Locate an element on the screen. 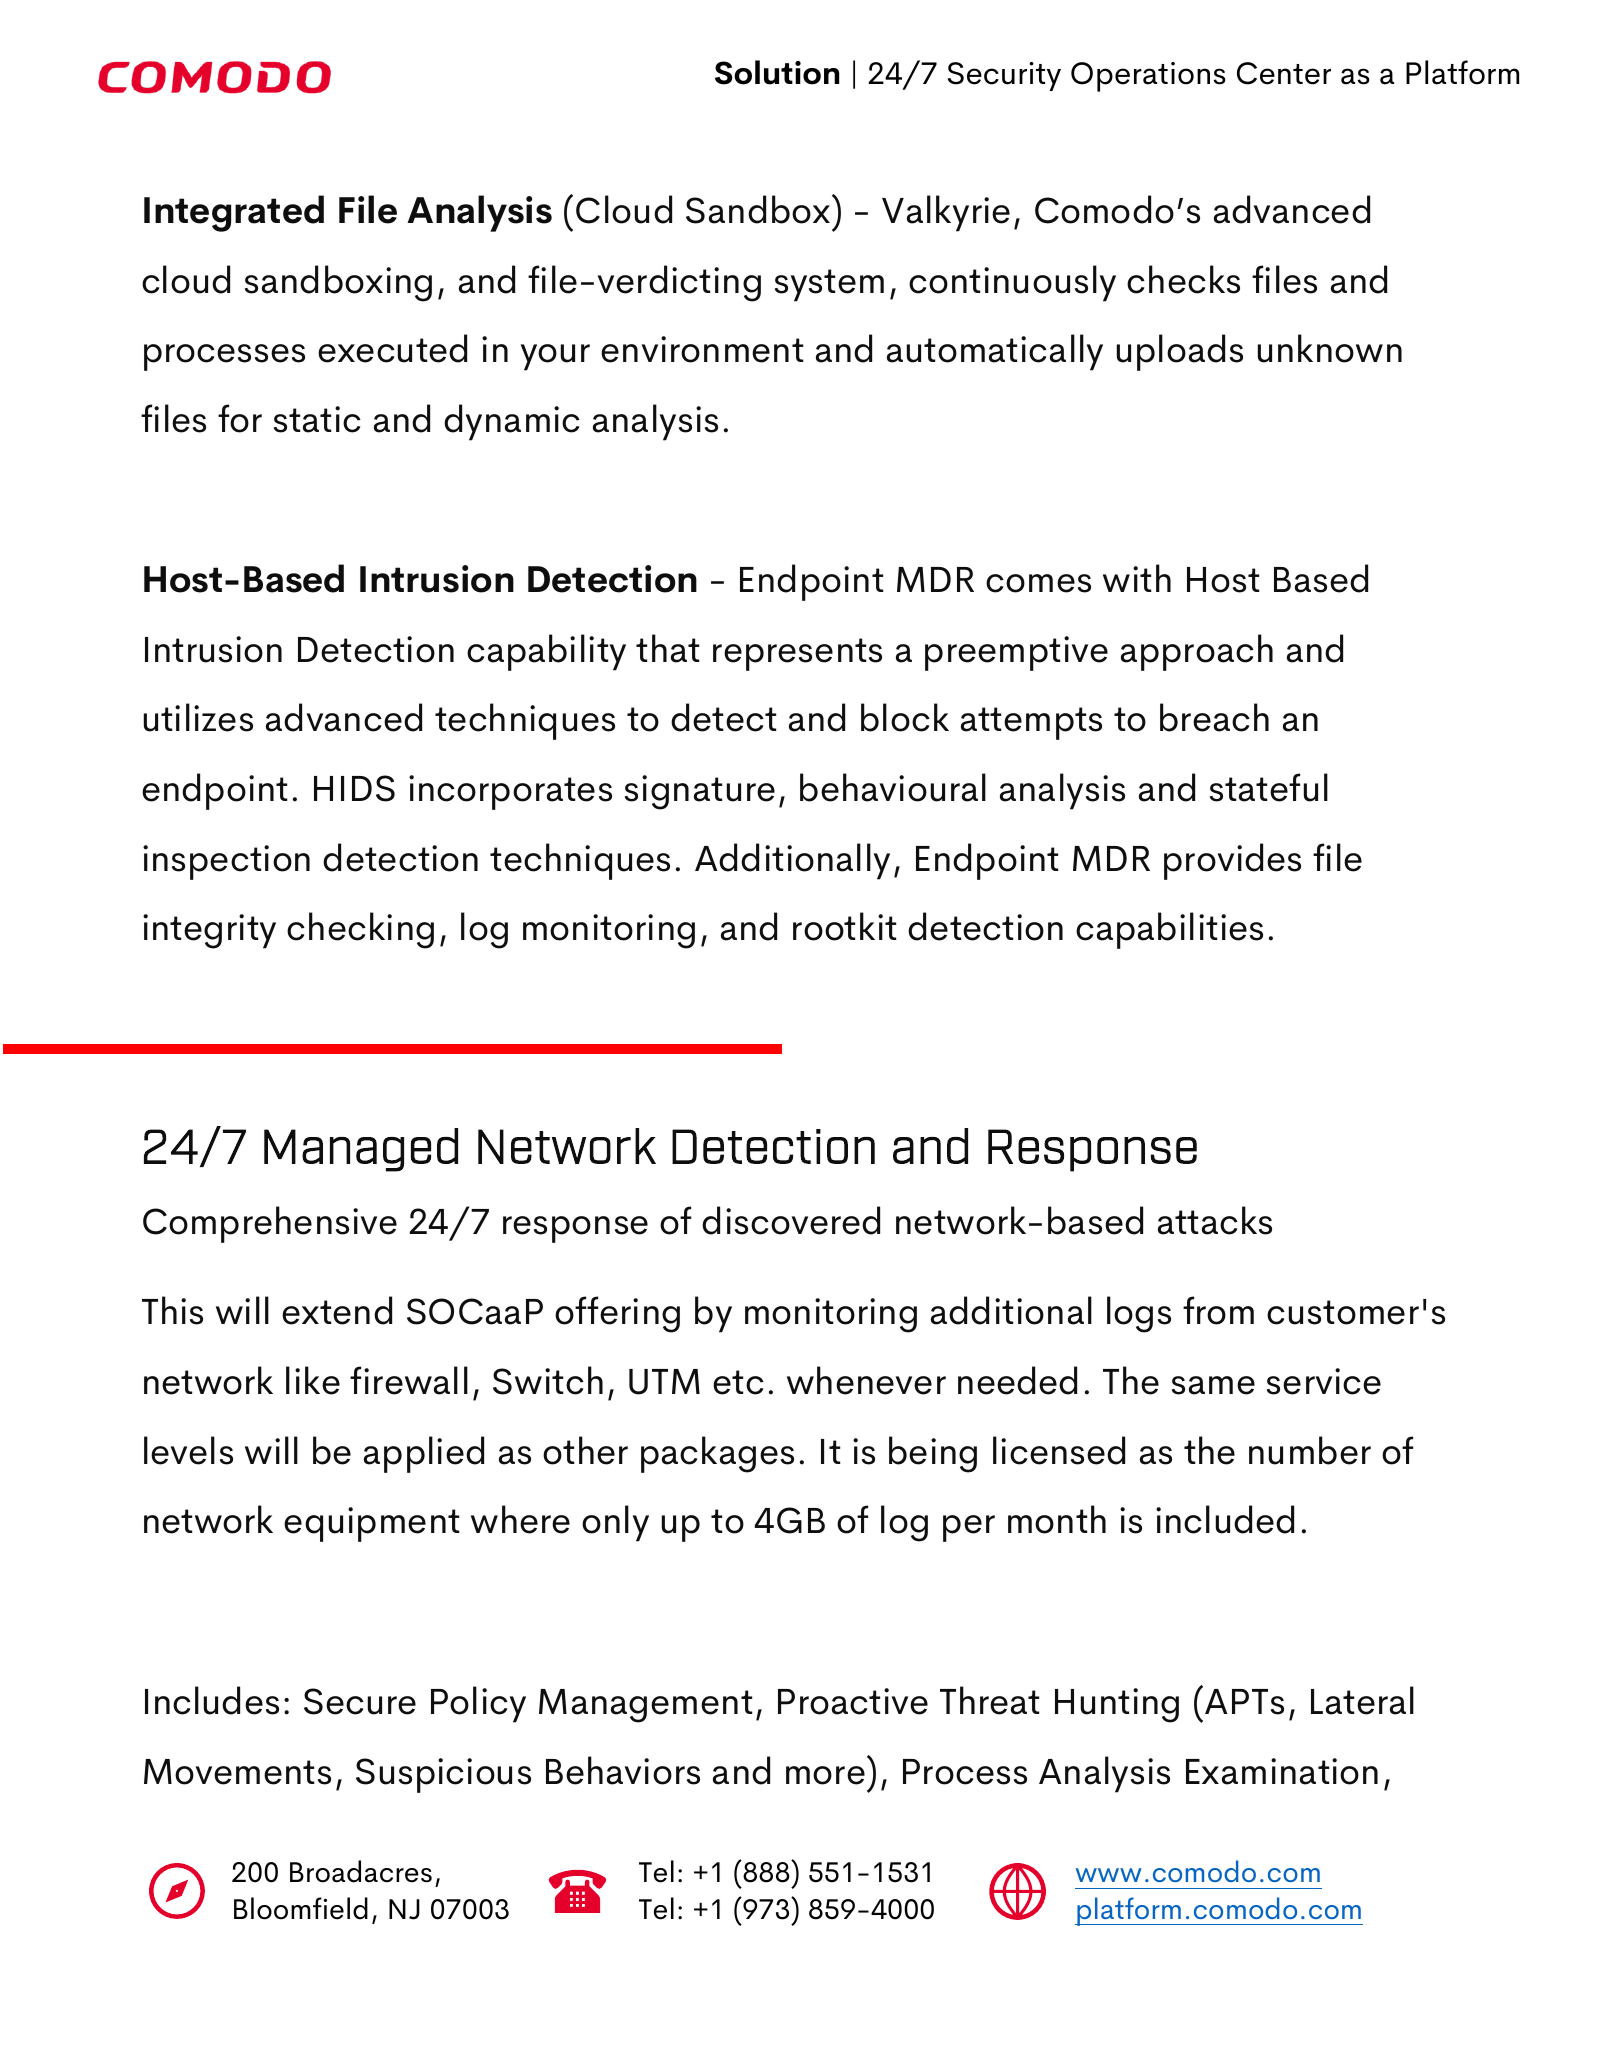  packages is located at coordinates (717, 1454).
